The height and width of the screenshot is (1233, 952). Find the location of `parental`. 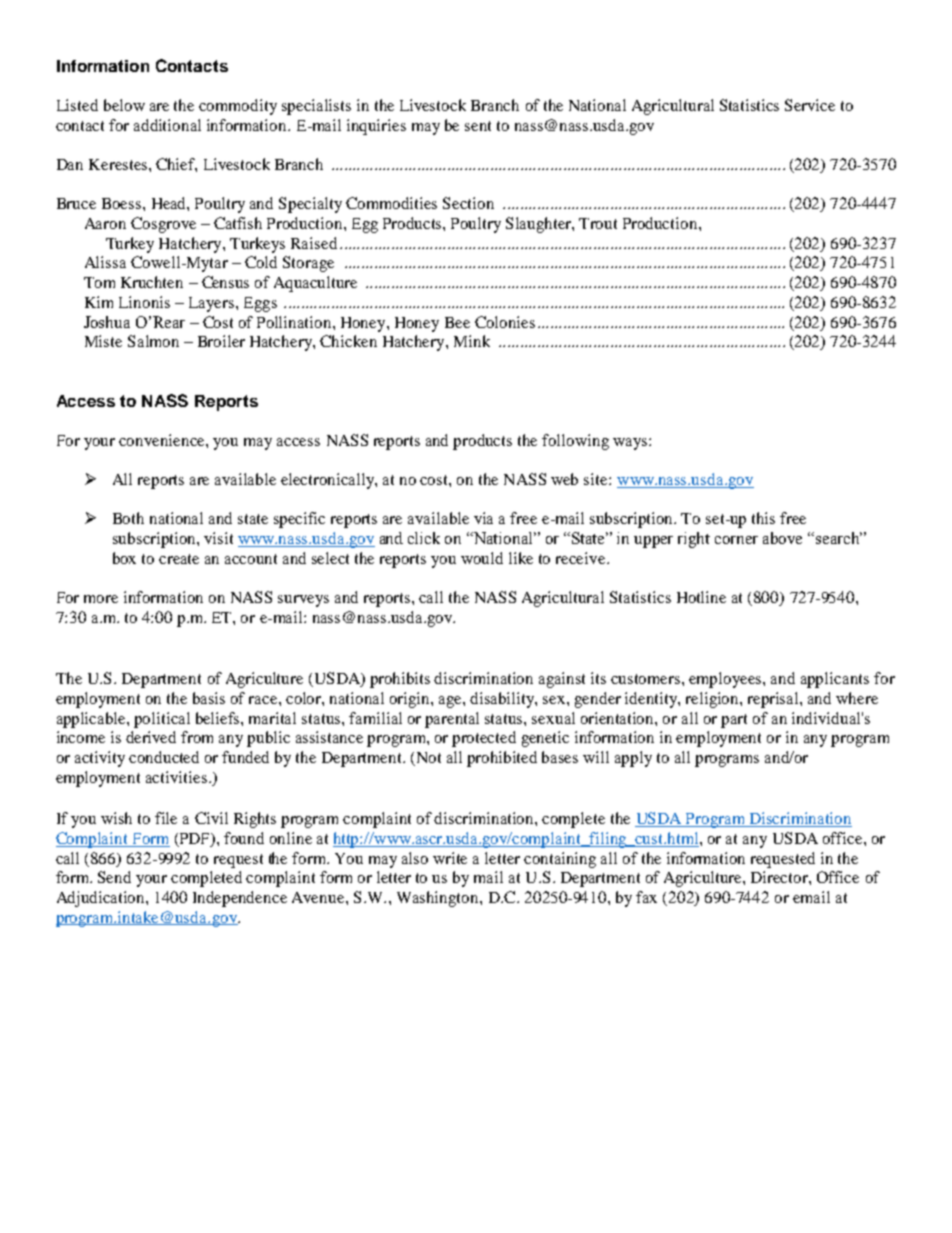

parental is located at coordinates (452, 720).
